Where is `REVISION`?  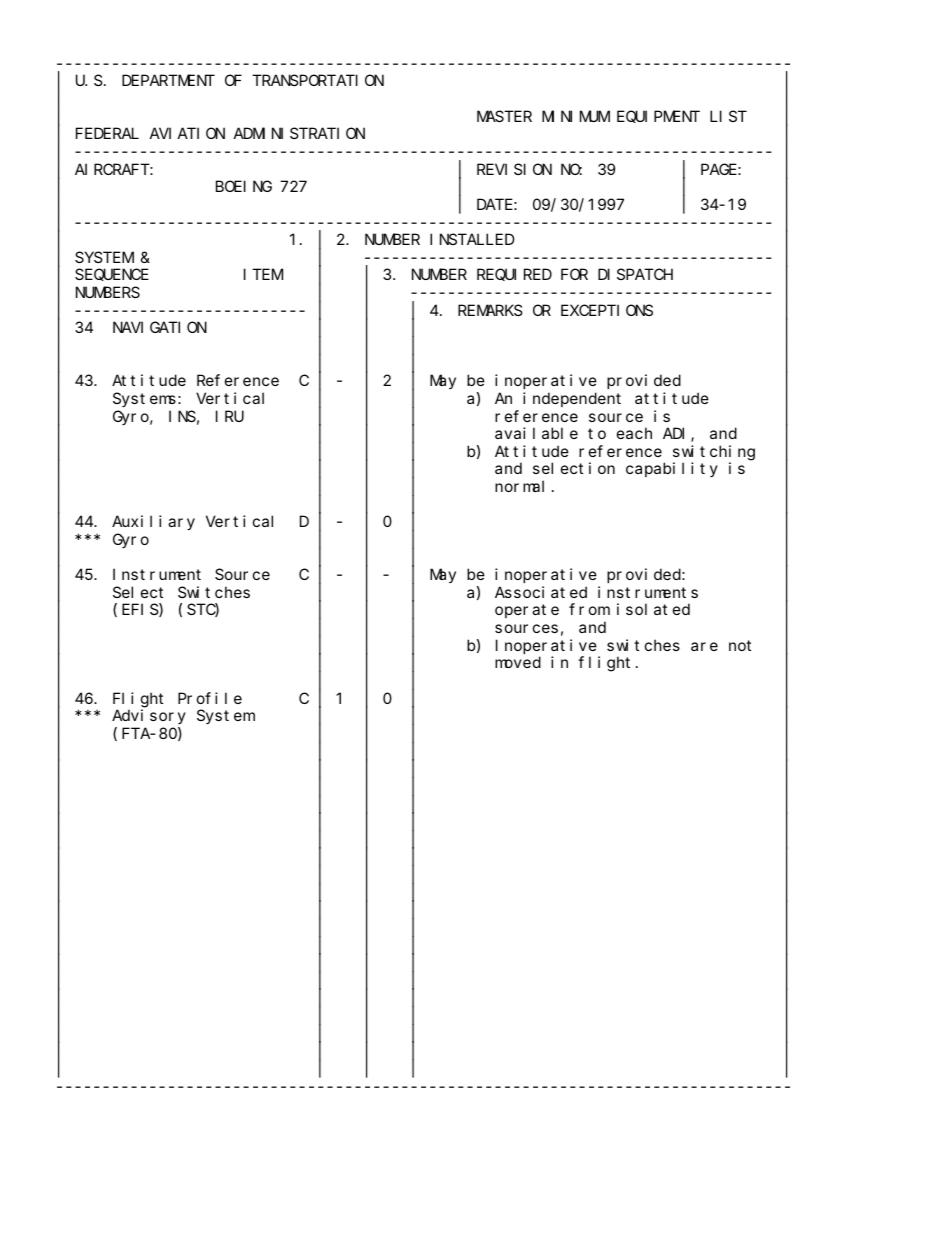 REVISION is located at coordinates (514, 169).
